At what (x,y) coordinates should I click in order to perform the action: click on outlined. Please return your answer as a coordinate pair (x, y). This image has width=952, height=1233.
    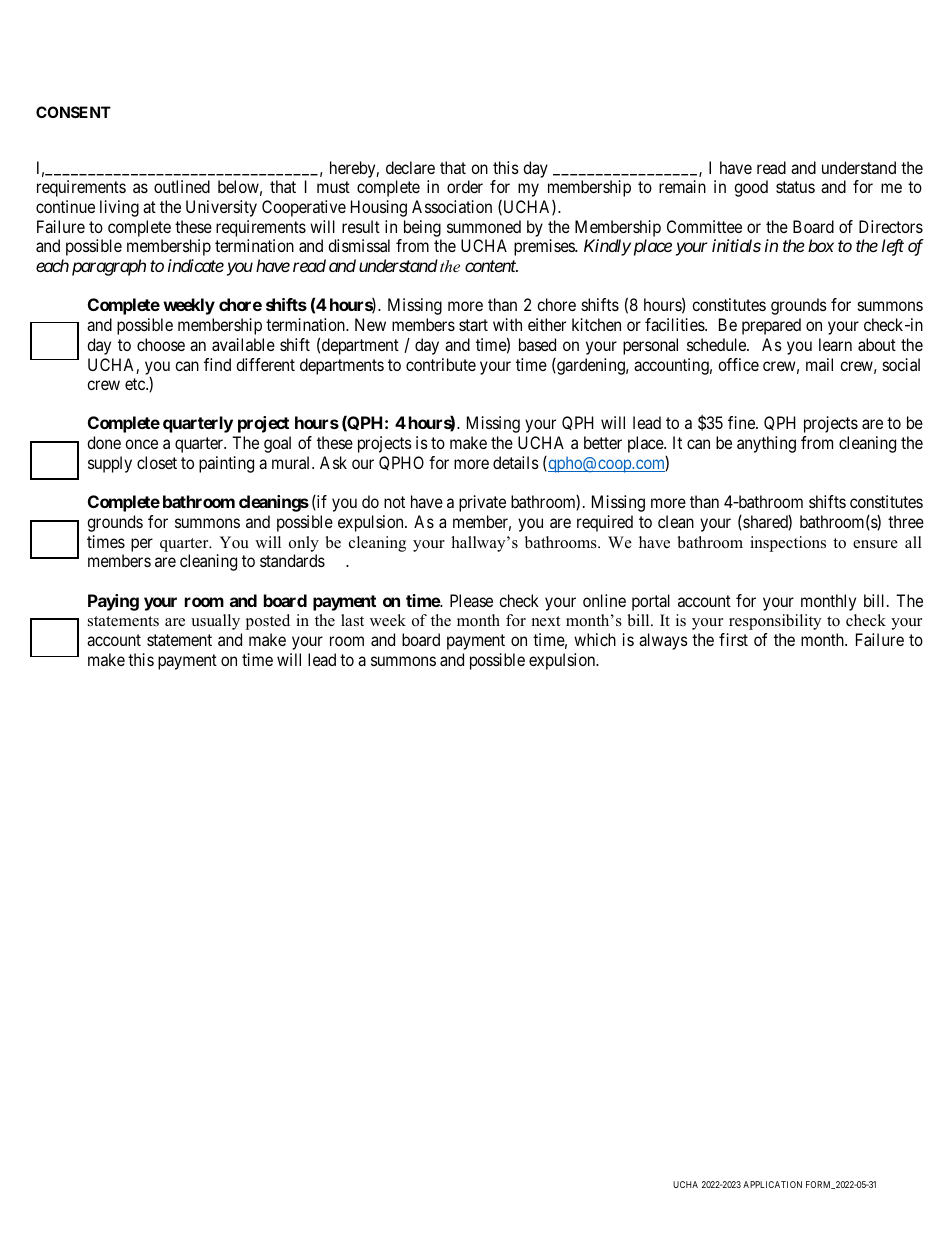
    Looking at the image, I should click on (182, 186).
